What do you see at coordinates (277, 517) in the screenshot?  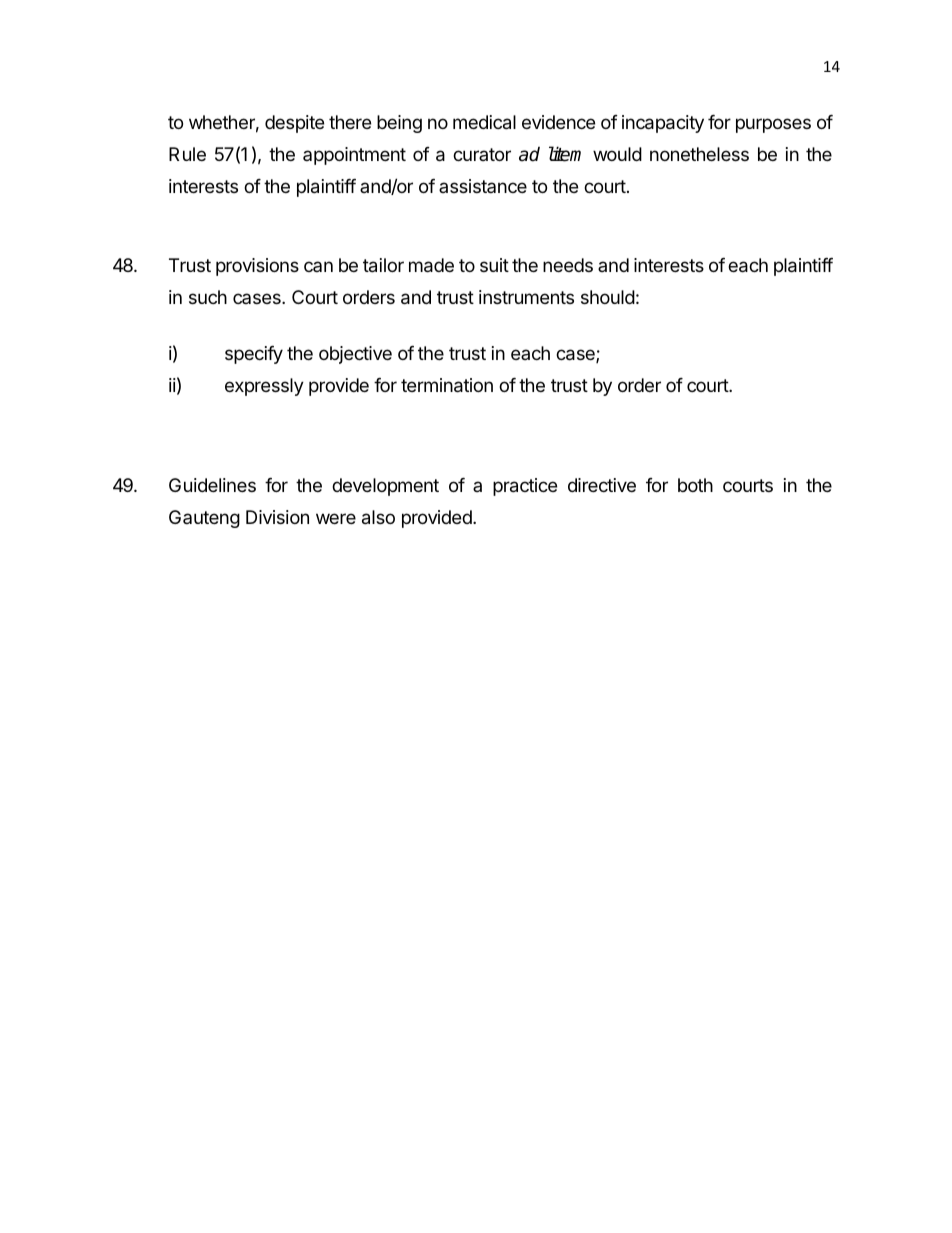 I see `Division` at bounding box center [277, 517].
